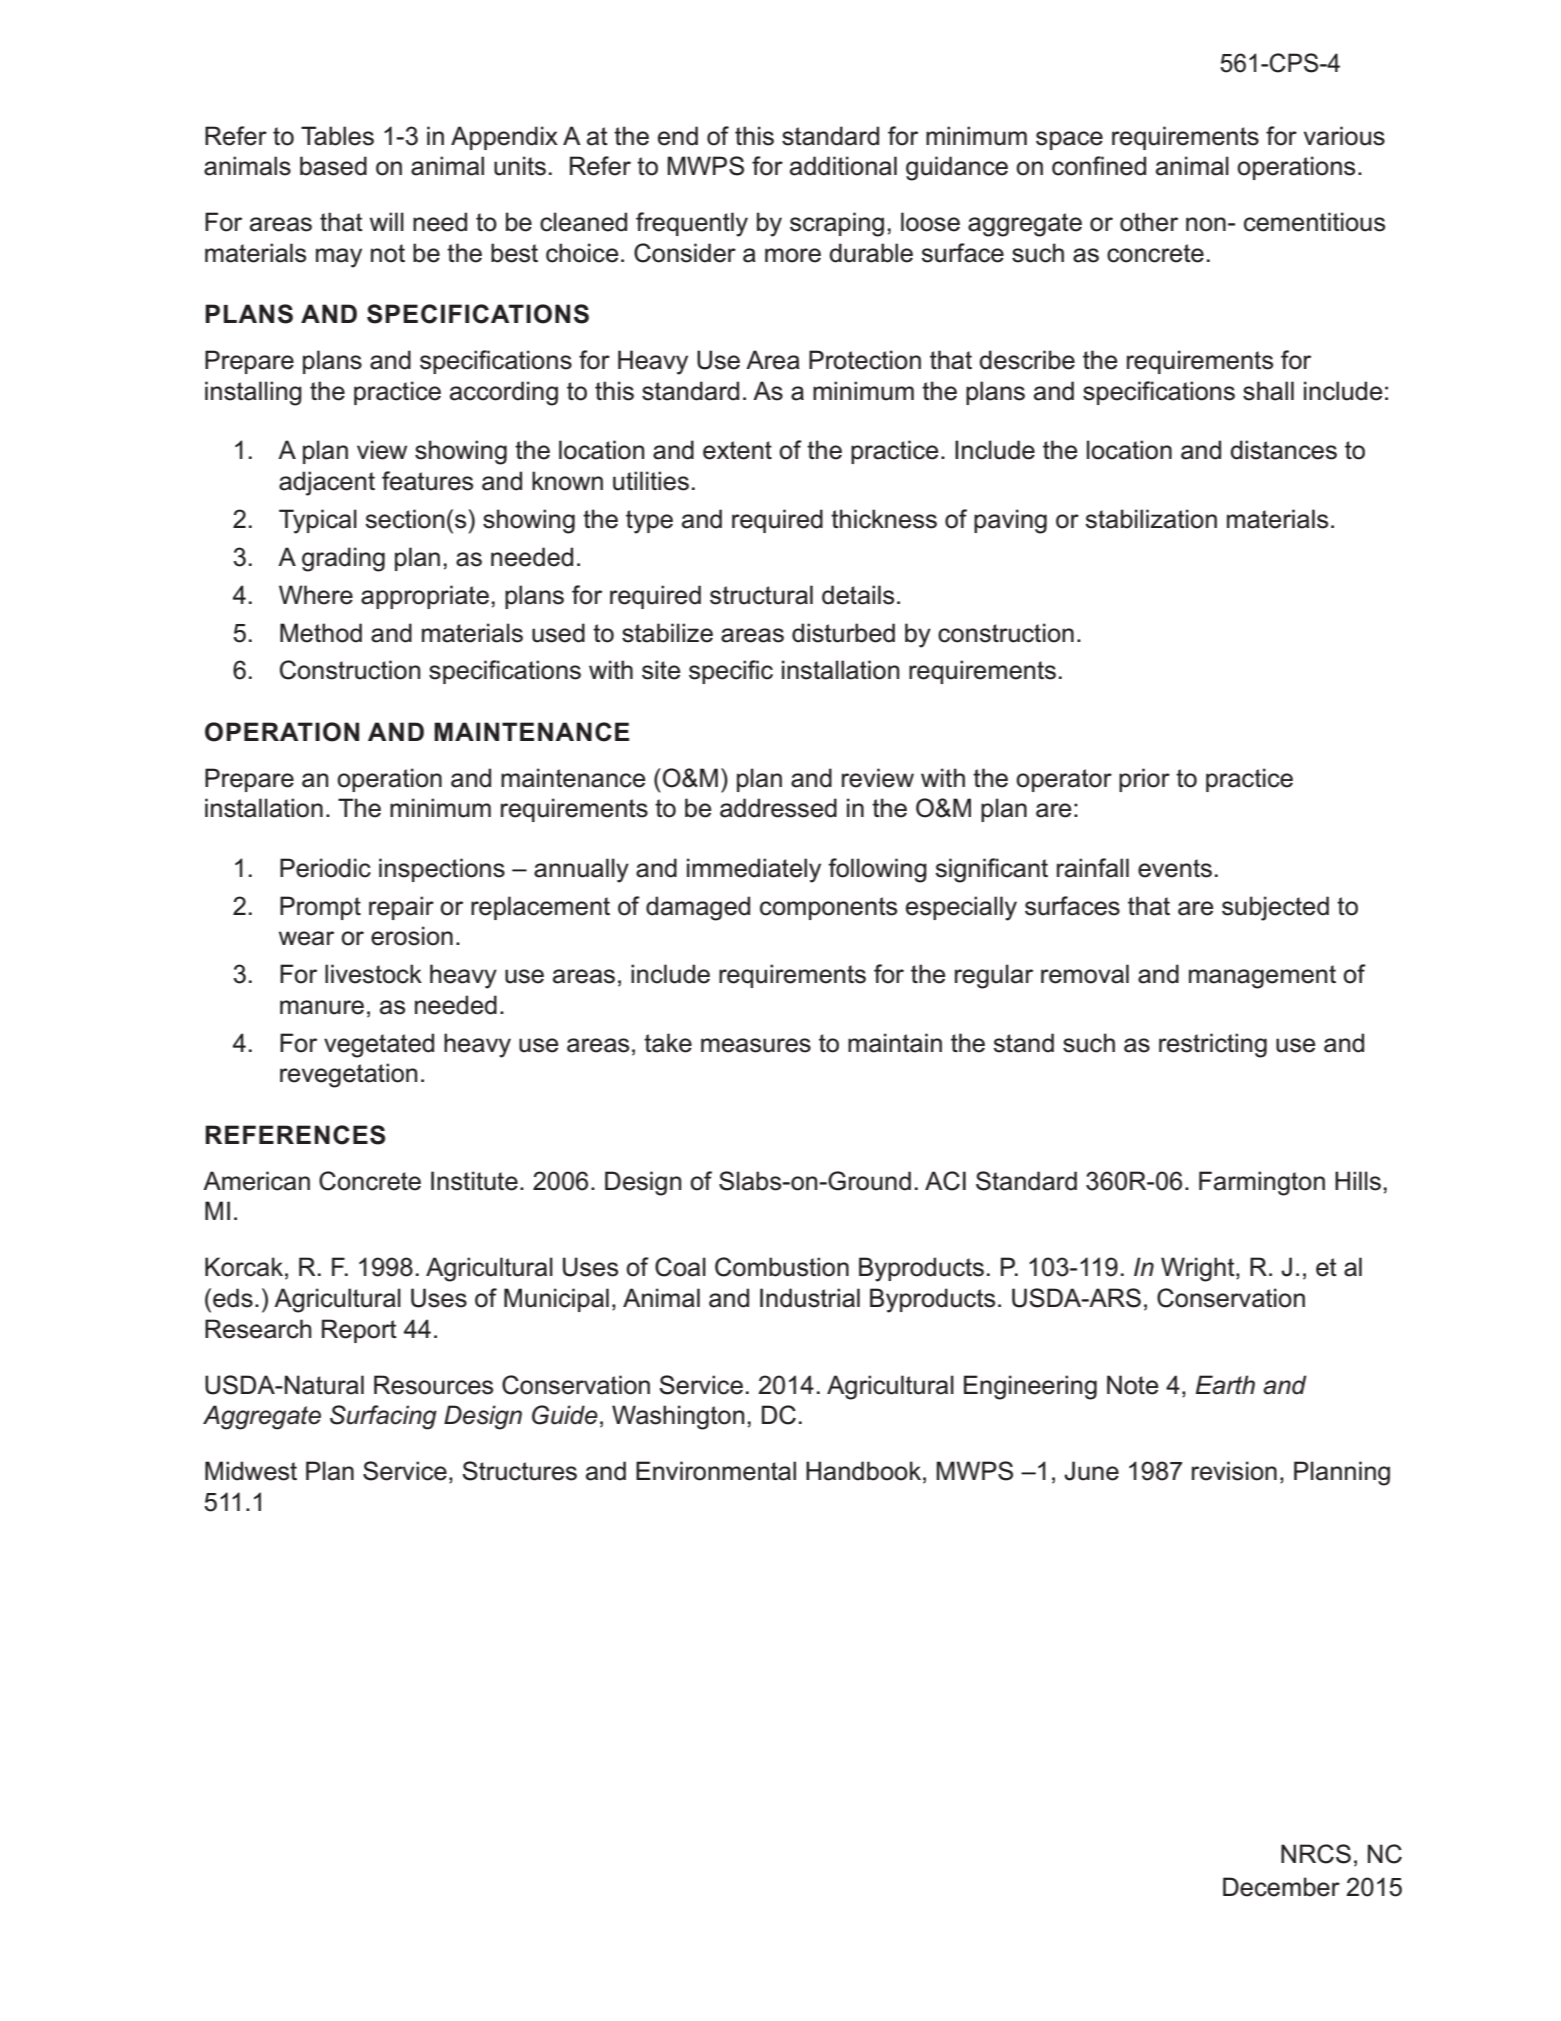 The image size is (1561, 2021). Describe the element at coordinates (778, 808) in the page. I see `addressed` at that location.
